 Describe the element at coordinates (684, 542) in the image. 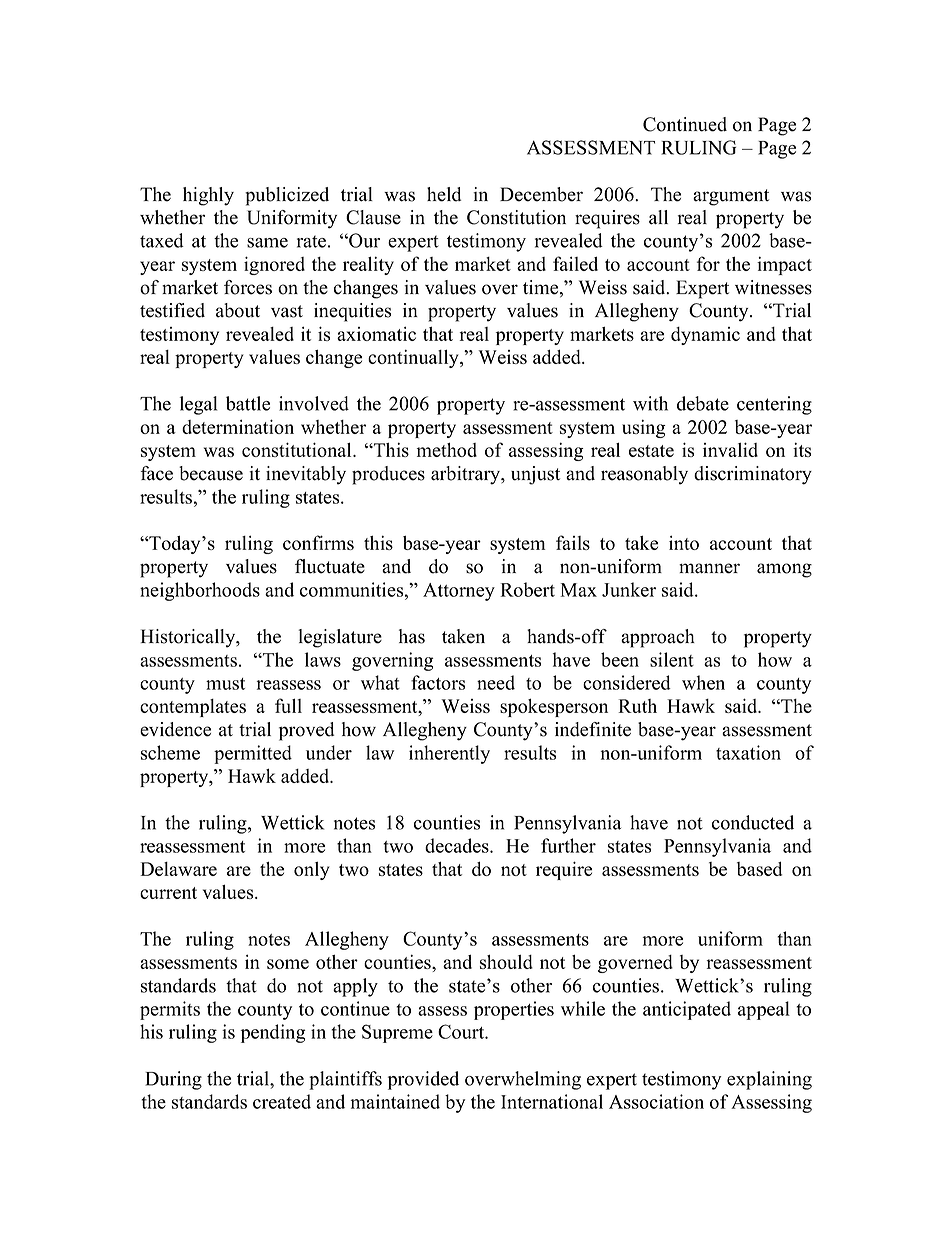

I see `into` at that location.
